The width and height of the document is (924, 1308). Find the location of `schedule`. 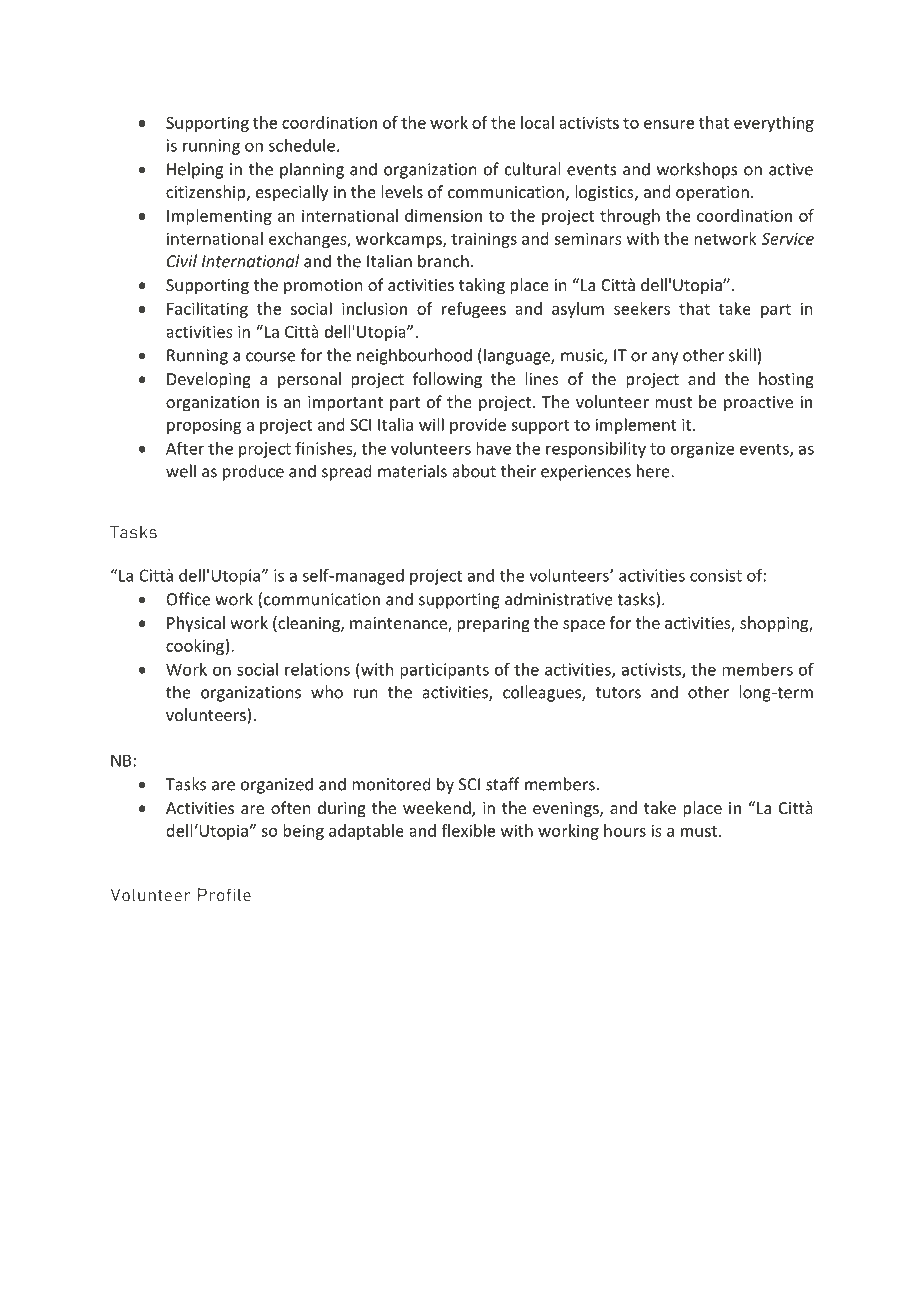

schedule is located at coordinates (302, 145).
